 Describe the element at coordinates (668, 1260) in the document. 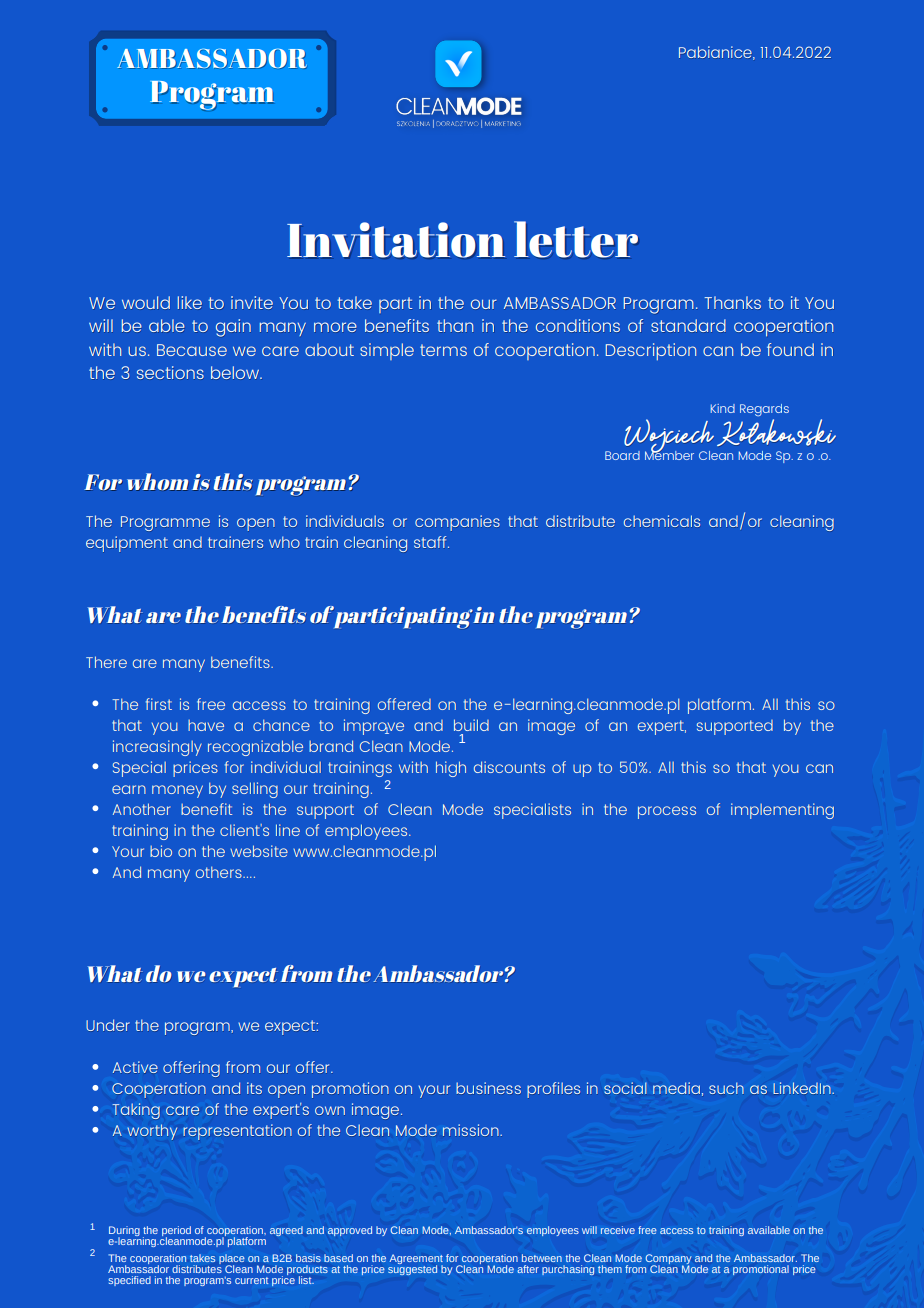

I see `Company` at that location.
